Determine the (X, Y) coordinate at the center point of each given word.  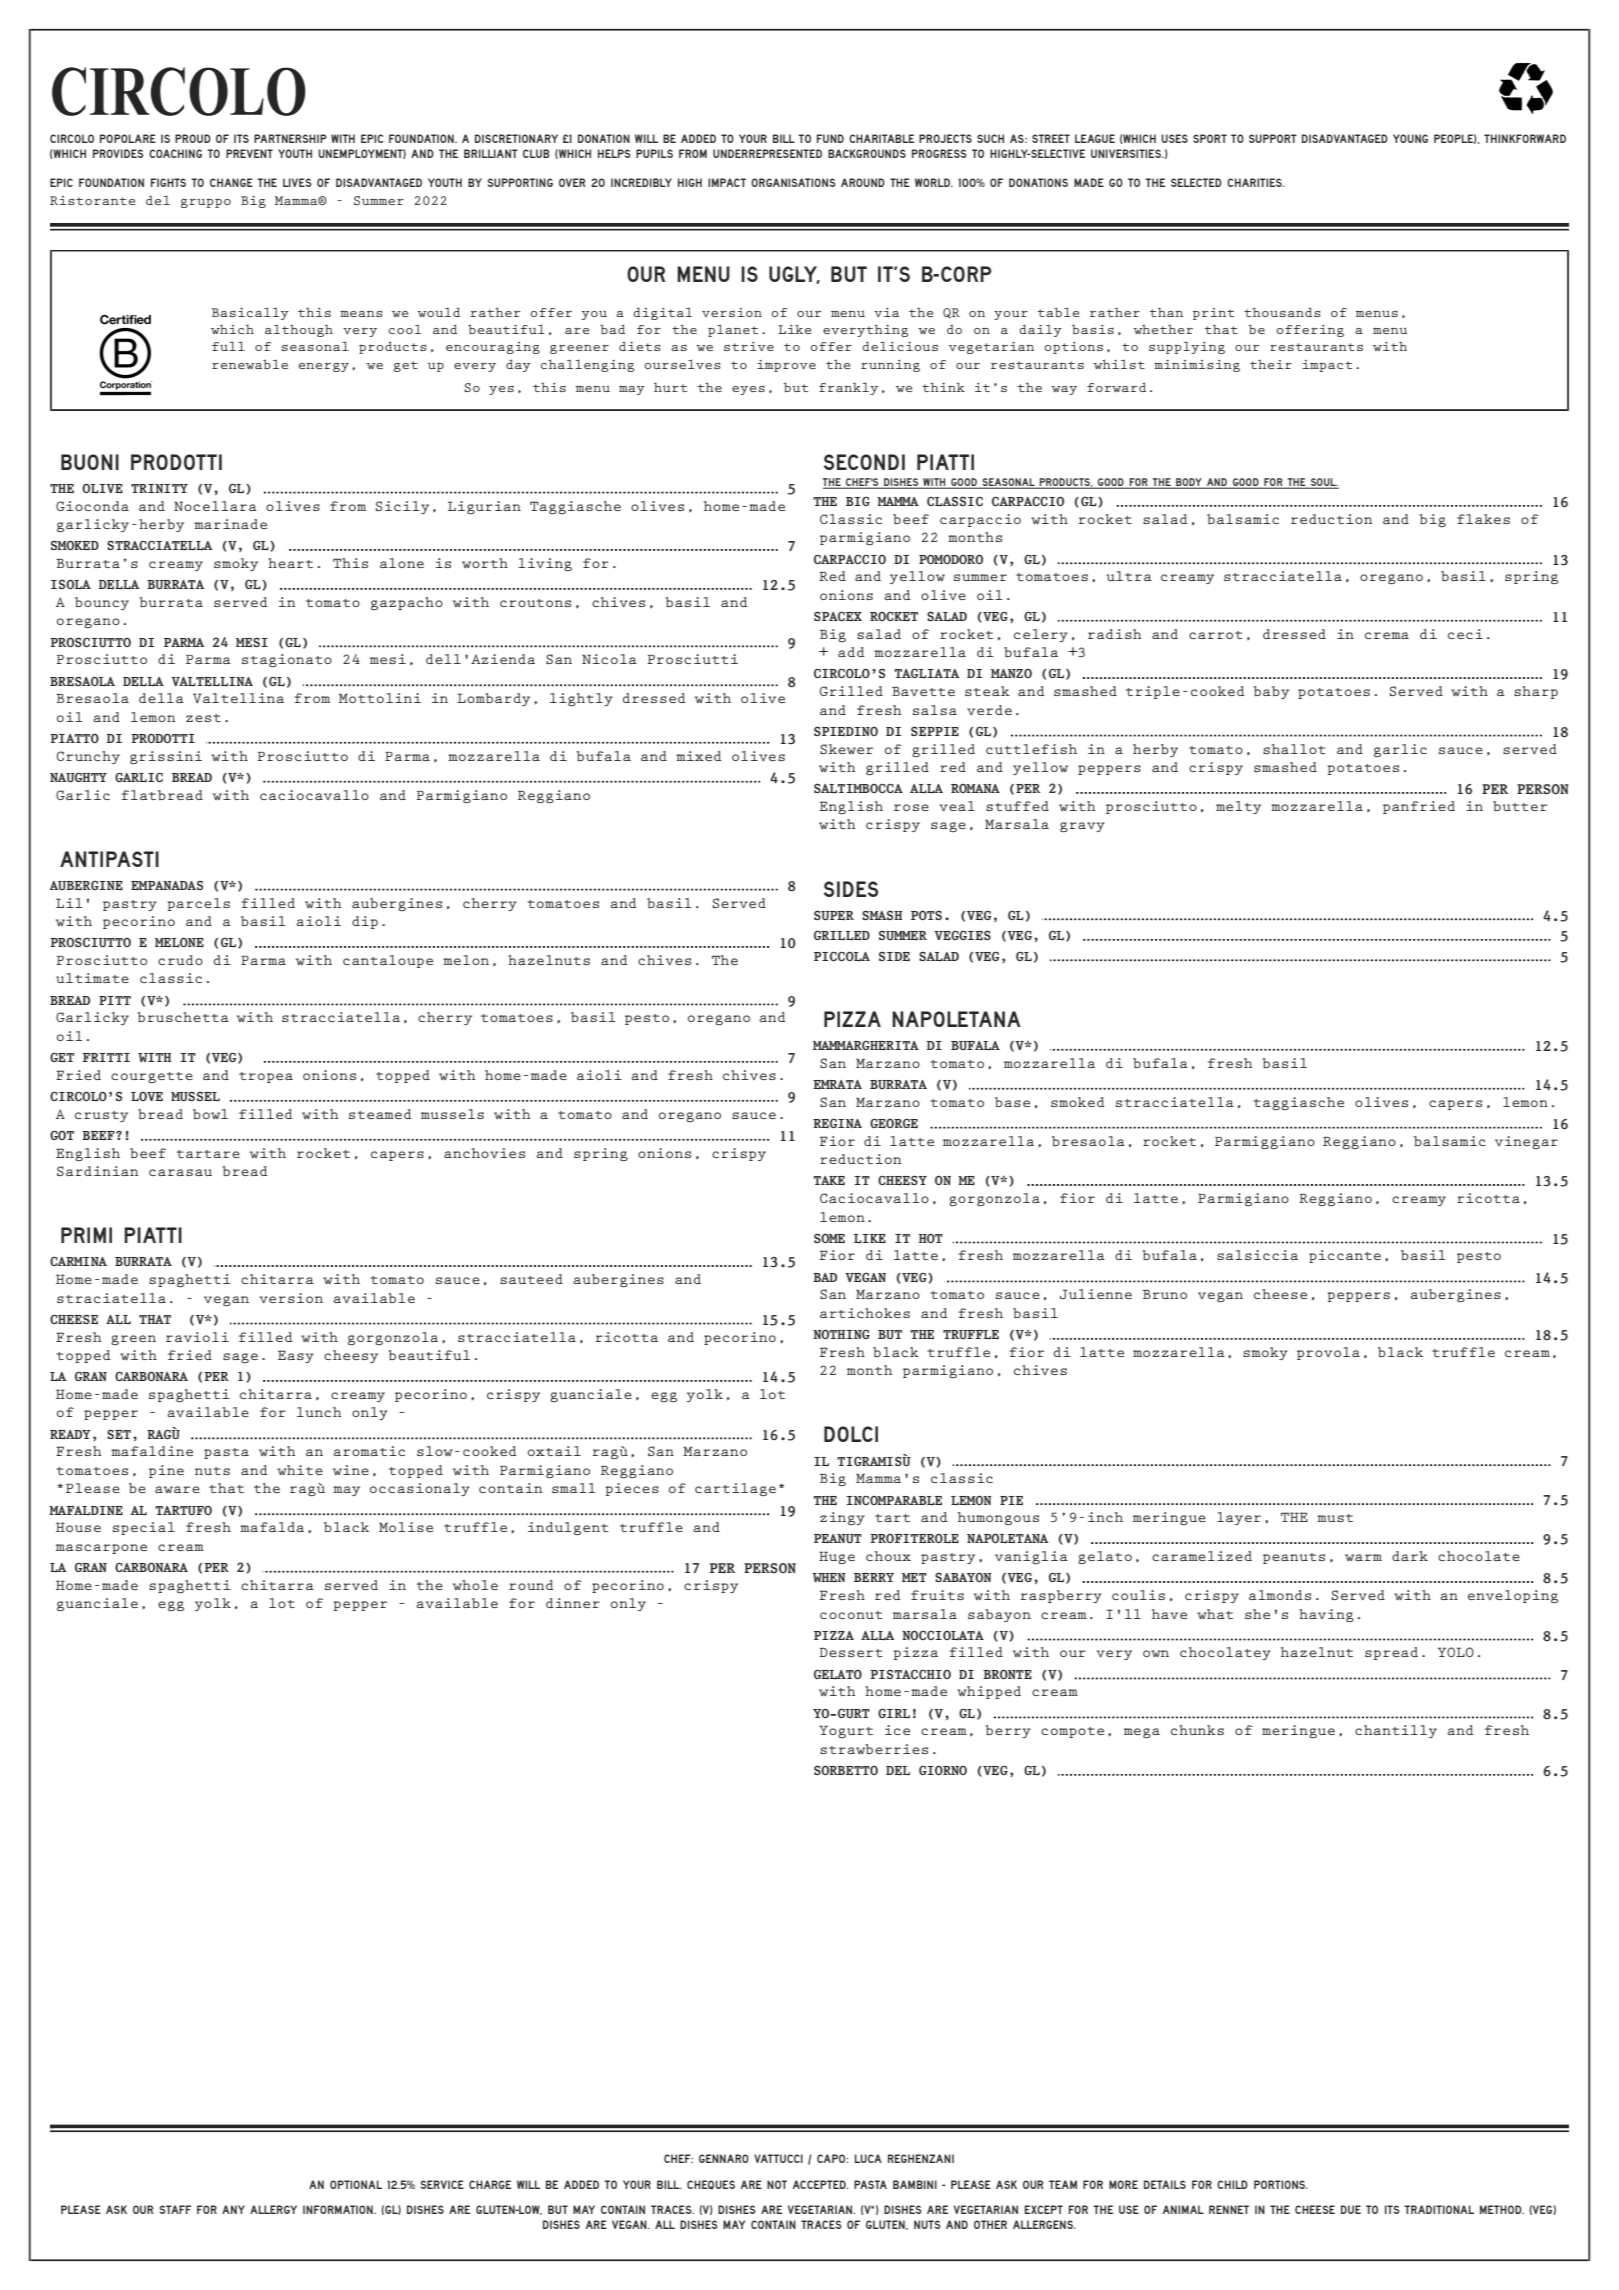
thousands (1282, 312)
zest (203, 718)
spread (1391, 1653)
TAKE (829, 1180)
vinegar (1526, 1142)
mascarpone (101, 1549)
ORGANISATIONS (793, 182)
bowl (210, 1114)
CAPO (832, 2158)
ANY (233, 2209)
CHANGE (231, 182)
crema (1387, 635)
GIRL (894, 1713)
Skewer (846, 749)
